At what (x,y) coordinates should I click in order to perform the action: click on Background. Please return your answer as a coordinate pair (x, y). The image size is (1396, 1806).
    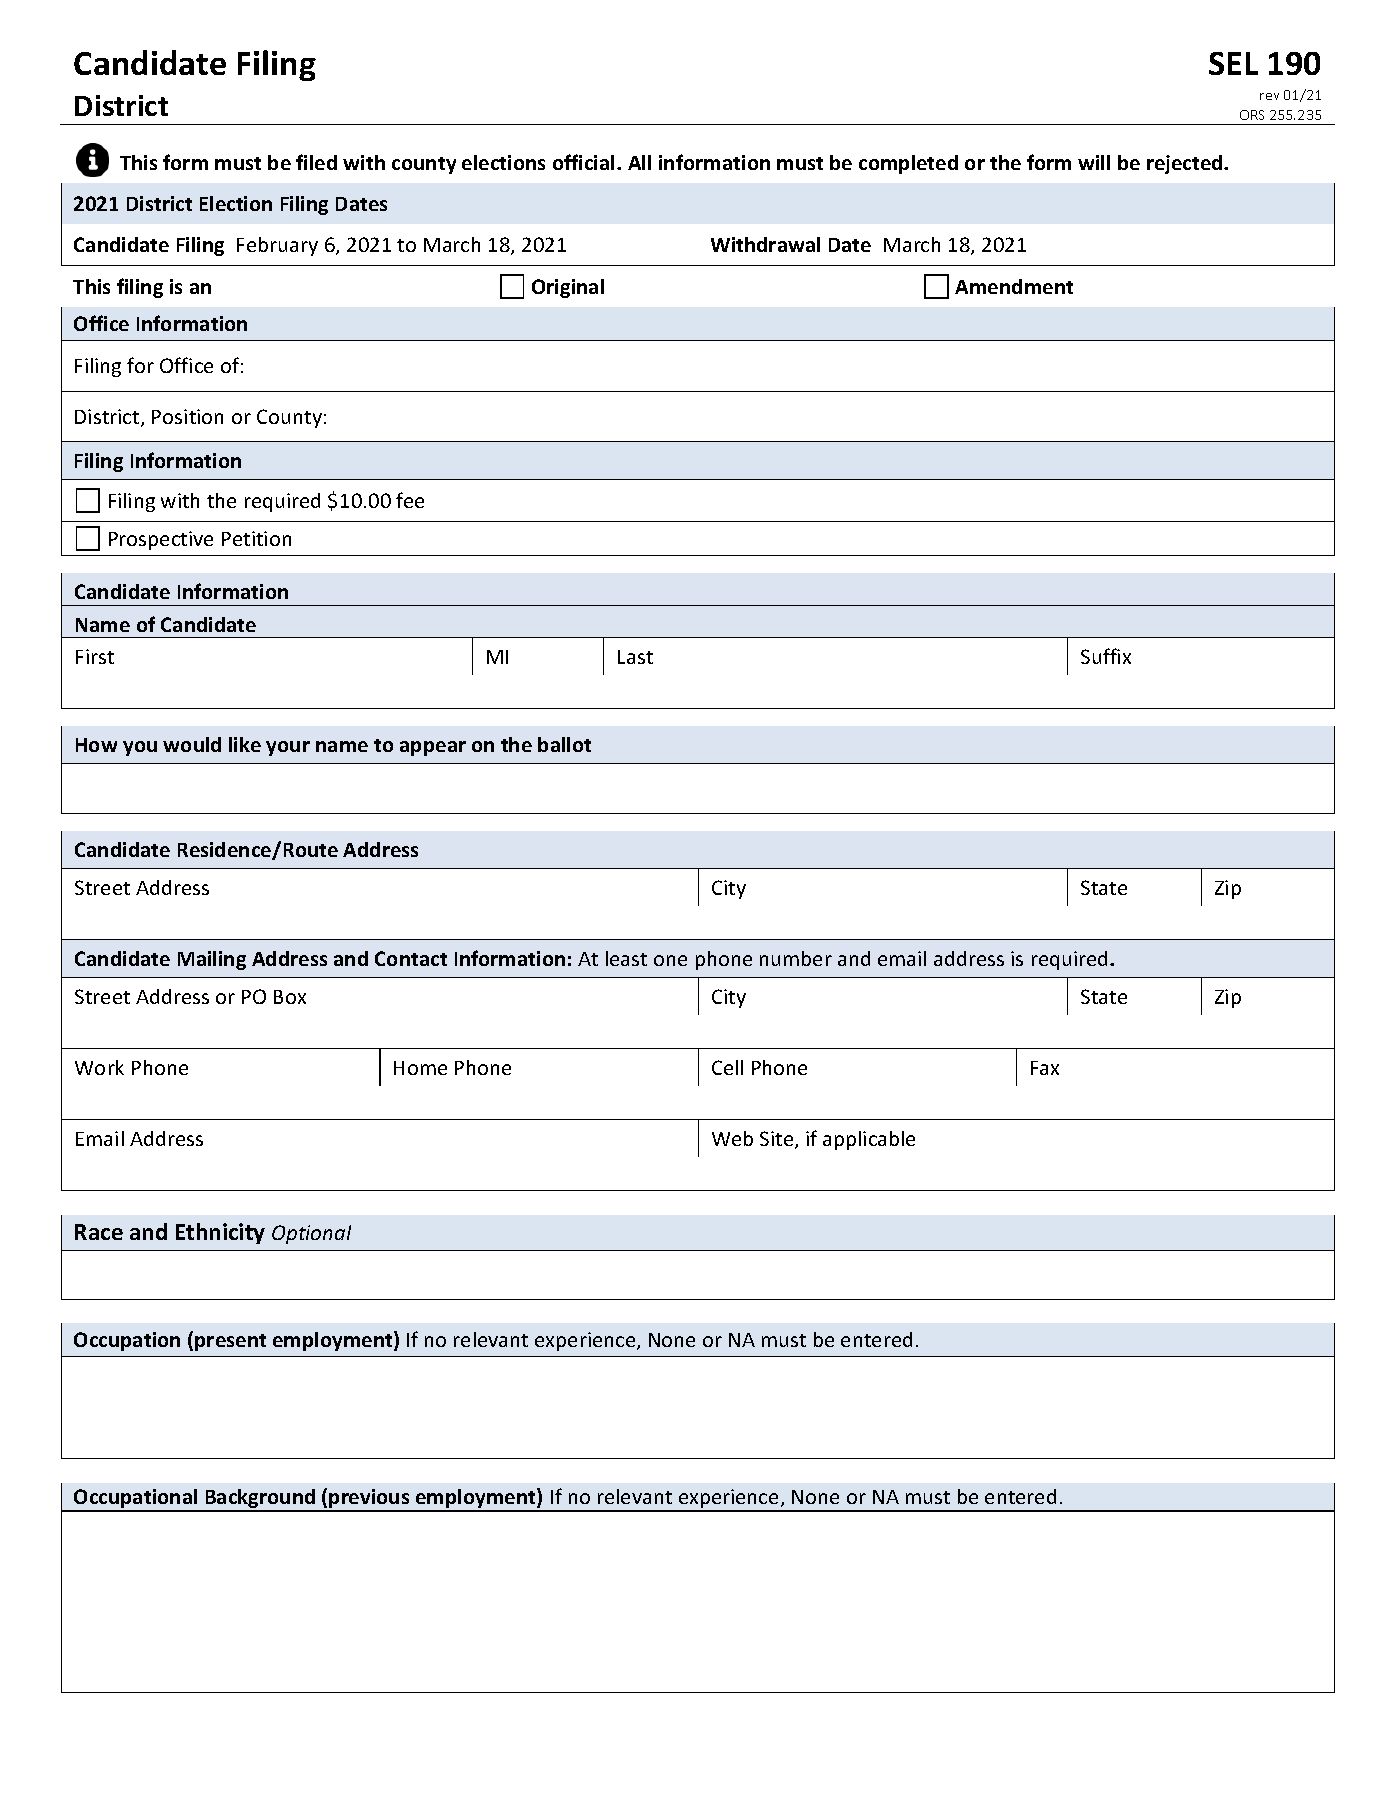
    Looking at the image, I should click on (260, 1500).
